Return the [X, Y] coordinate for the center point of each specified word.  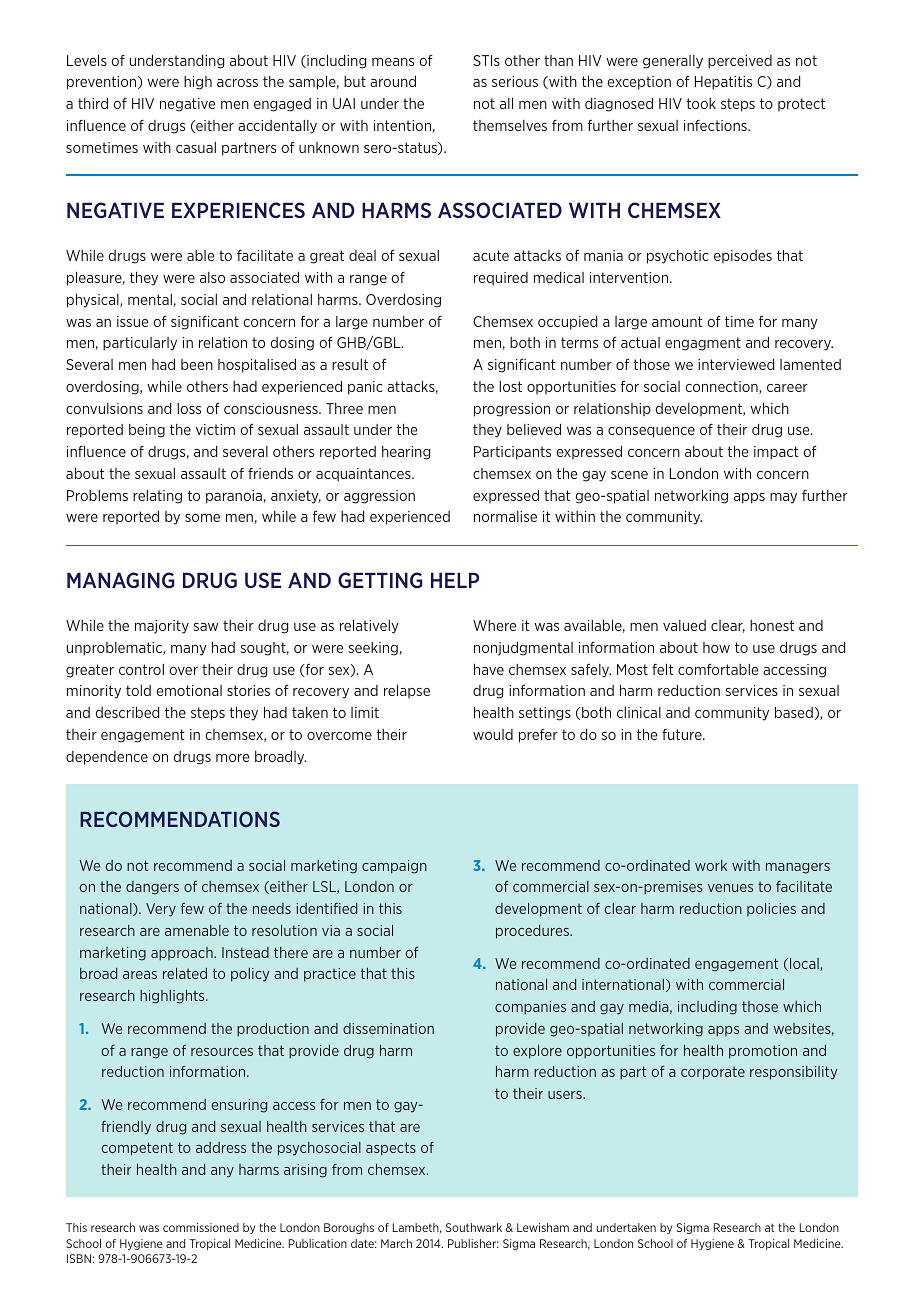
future [683, 734]
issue [133, 321]
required [501, 279]
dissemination [388, 1028]
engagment [703, 344]
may [783, 498]
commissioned [201, 1227]
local [805, 964]
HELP [455, 580]
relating [157, 497]
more [233, 758]
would [493, 734]
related [185, 973]
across [237, 83]
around [393, 81]
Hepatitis [723, 83]
